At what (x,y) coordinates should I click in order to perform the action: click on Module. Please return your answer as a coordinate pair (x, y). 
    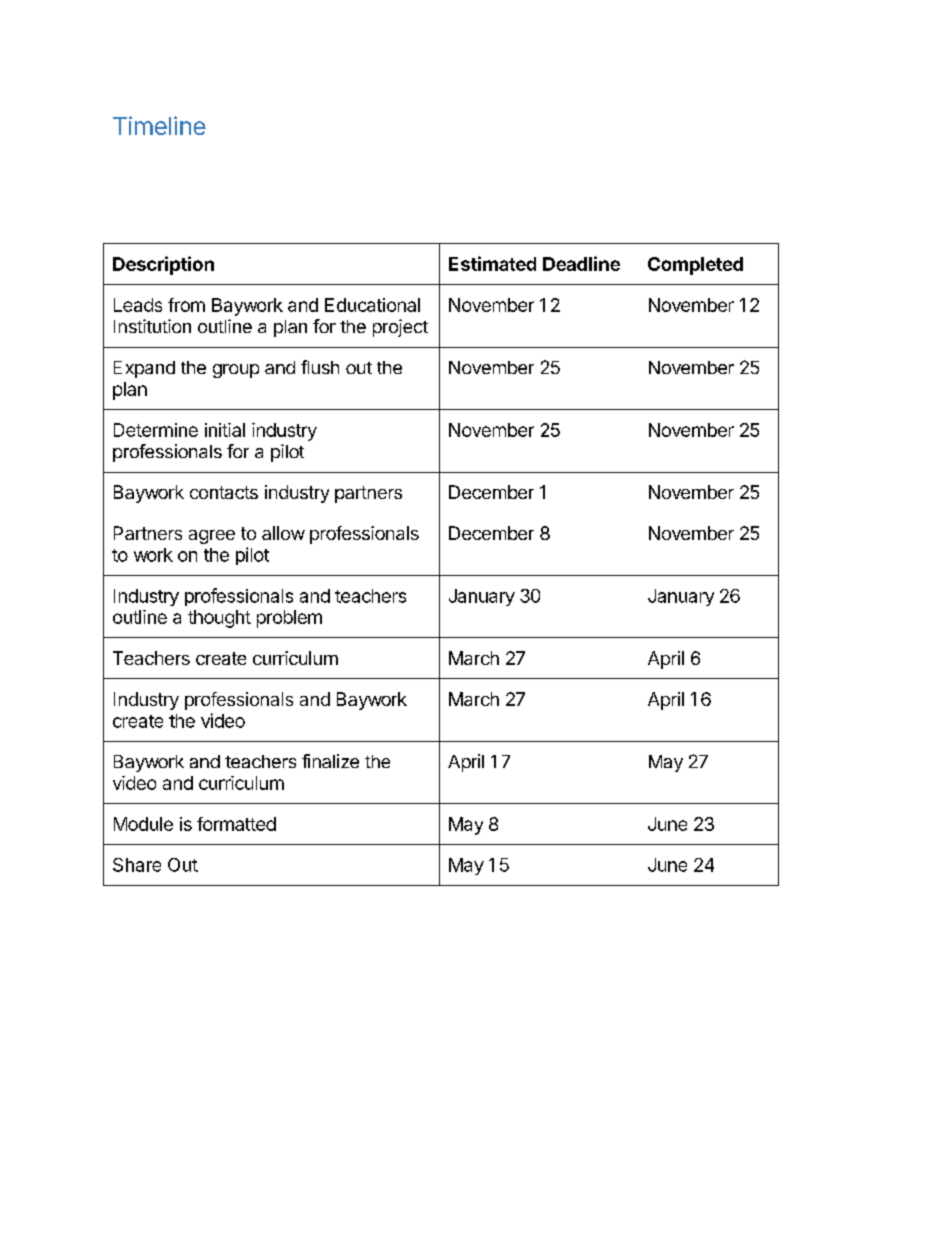
    Looking at the image, I should click on (143, 824).
